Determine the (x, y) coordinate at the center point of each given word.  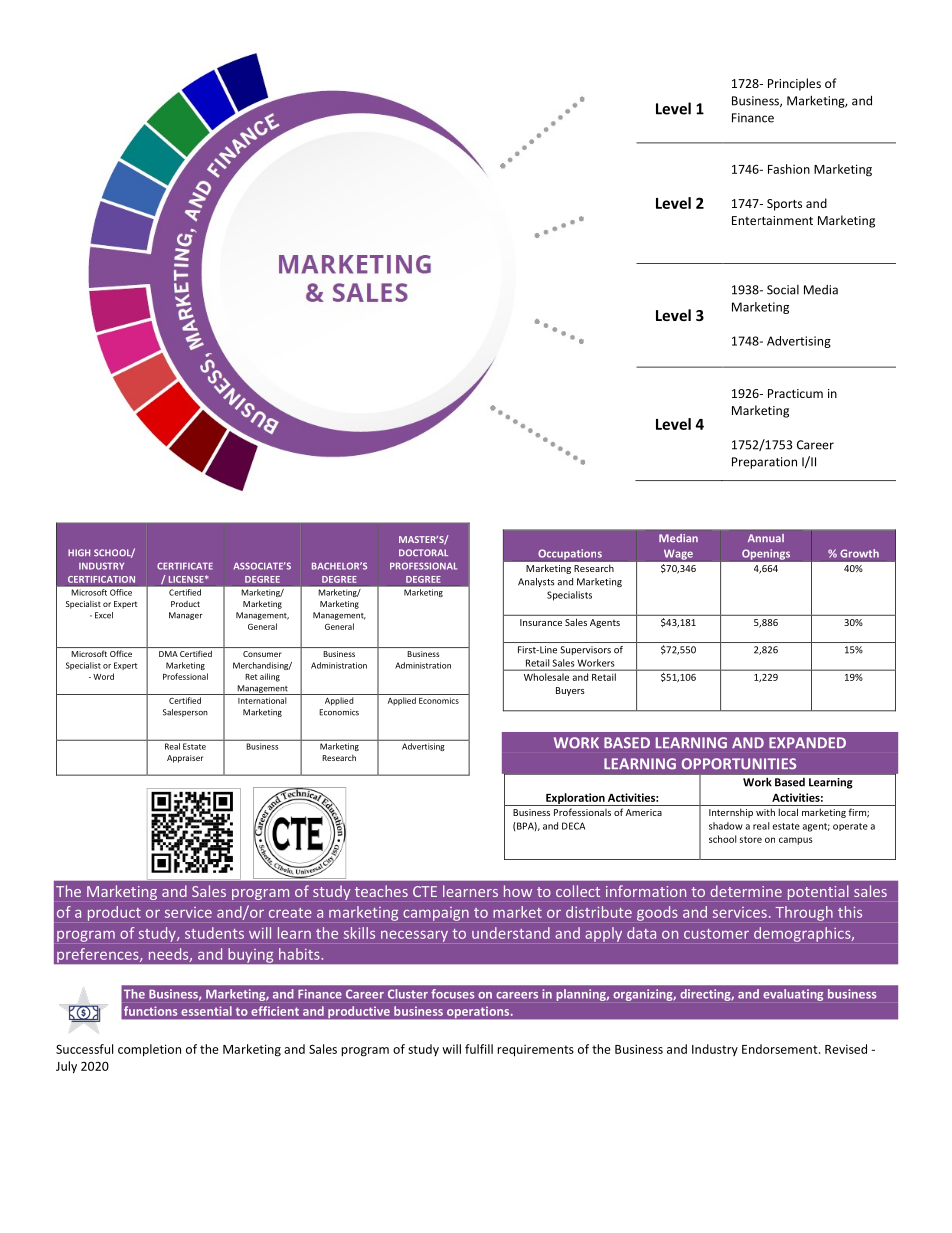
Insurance (541, 622)
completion (149, 1050)
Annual (766, 538)
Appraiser (185, 759)
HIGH (79, 552)
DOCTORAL (423, 552)
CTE (425, 891)
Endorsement (781, 1049)
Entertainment (772, 220)
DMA (168, 654)
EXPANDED (807, 742)
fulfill (479, 1049)
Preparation (764, 463)
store (751, 839)
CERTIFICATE (185, 566)
